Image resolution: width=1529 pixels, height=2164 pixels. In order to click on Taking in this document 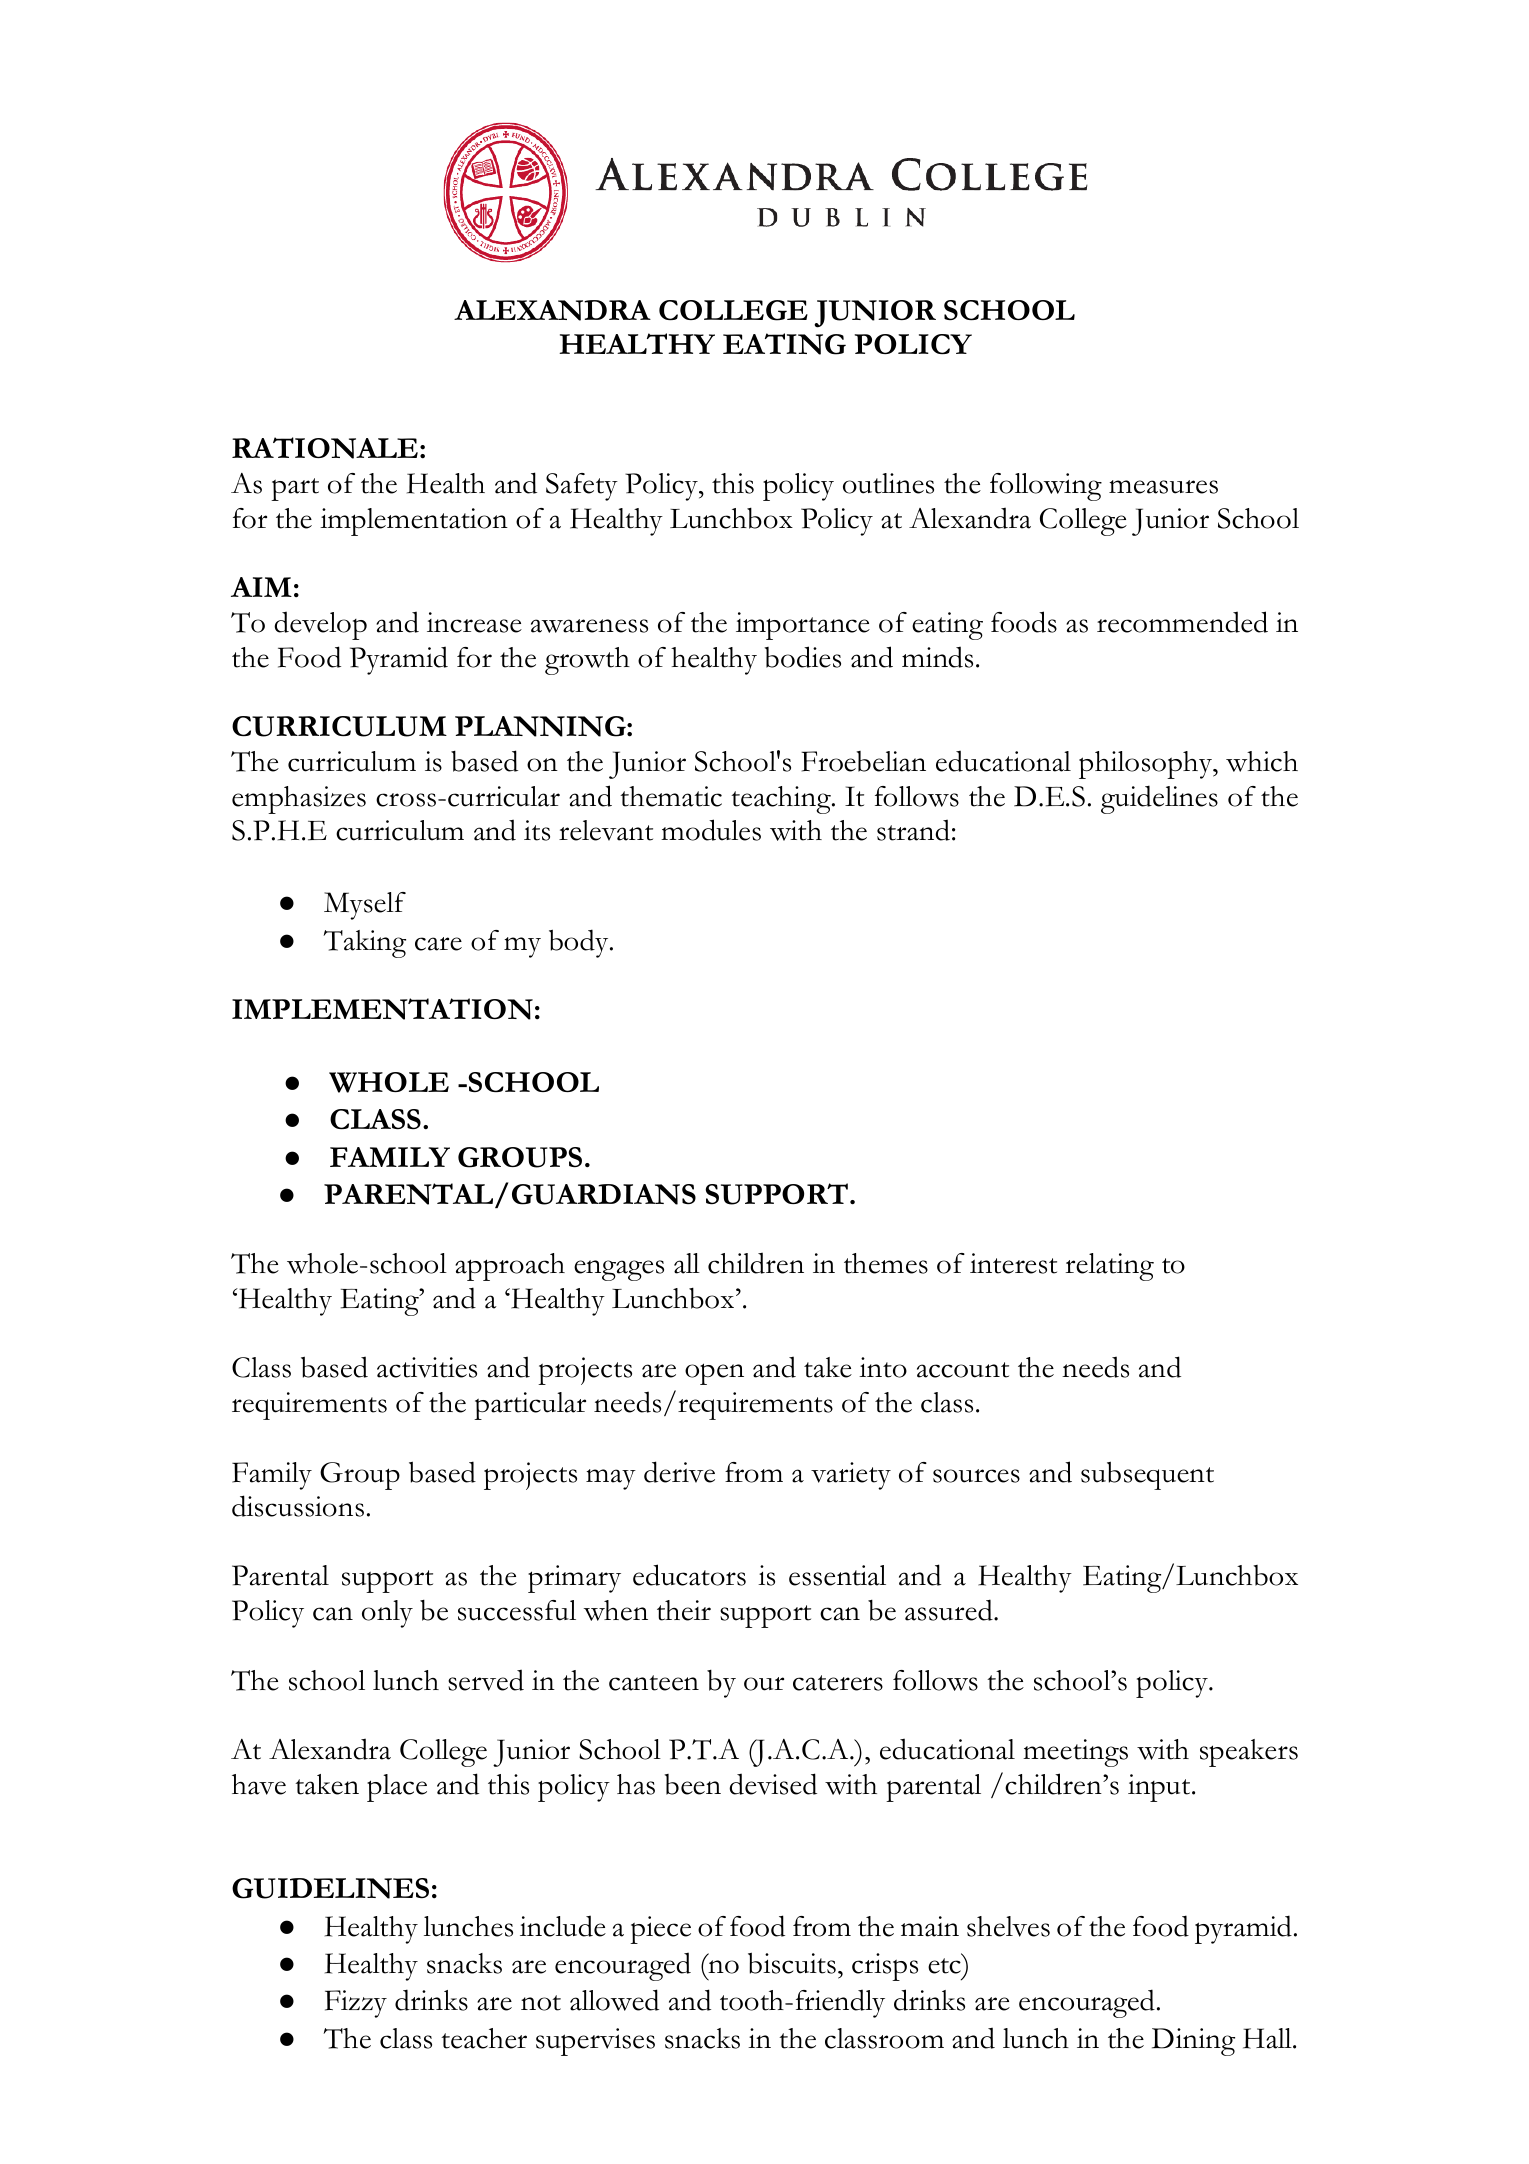, I will do `click(364, 944)`.
